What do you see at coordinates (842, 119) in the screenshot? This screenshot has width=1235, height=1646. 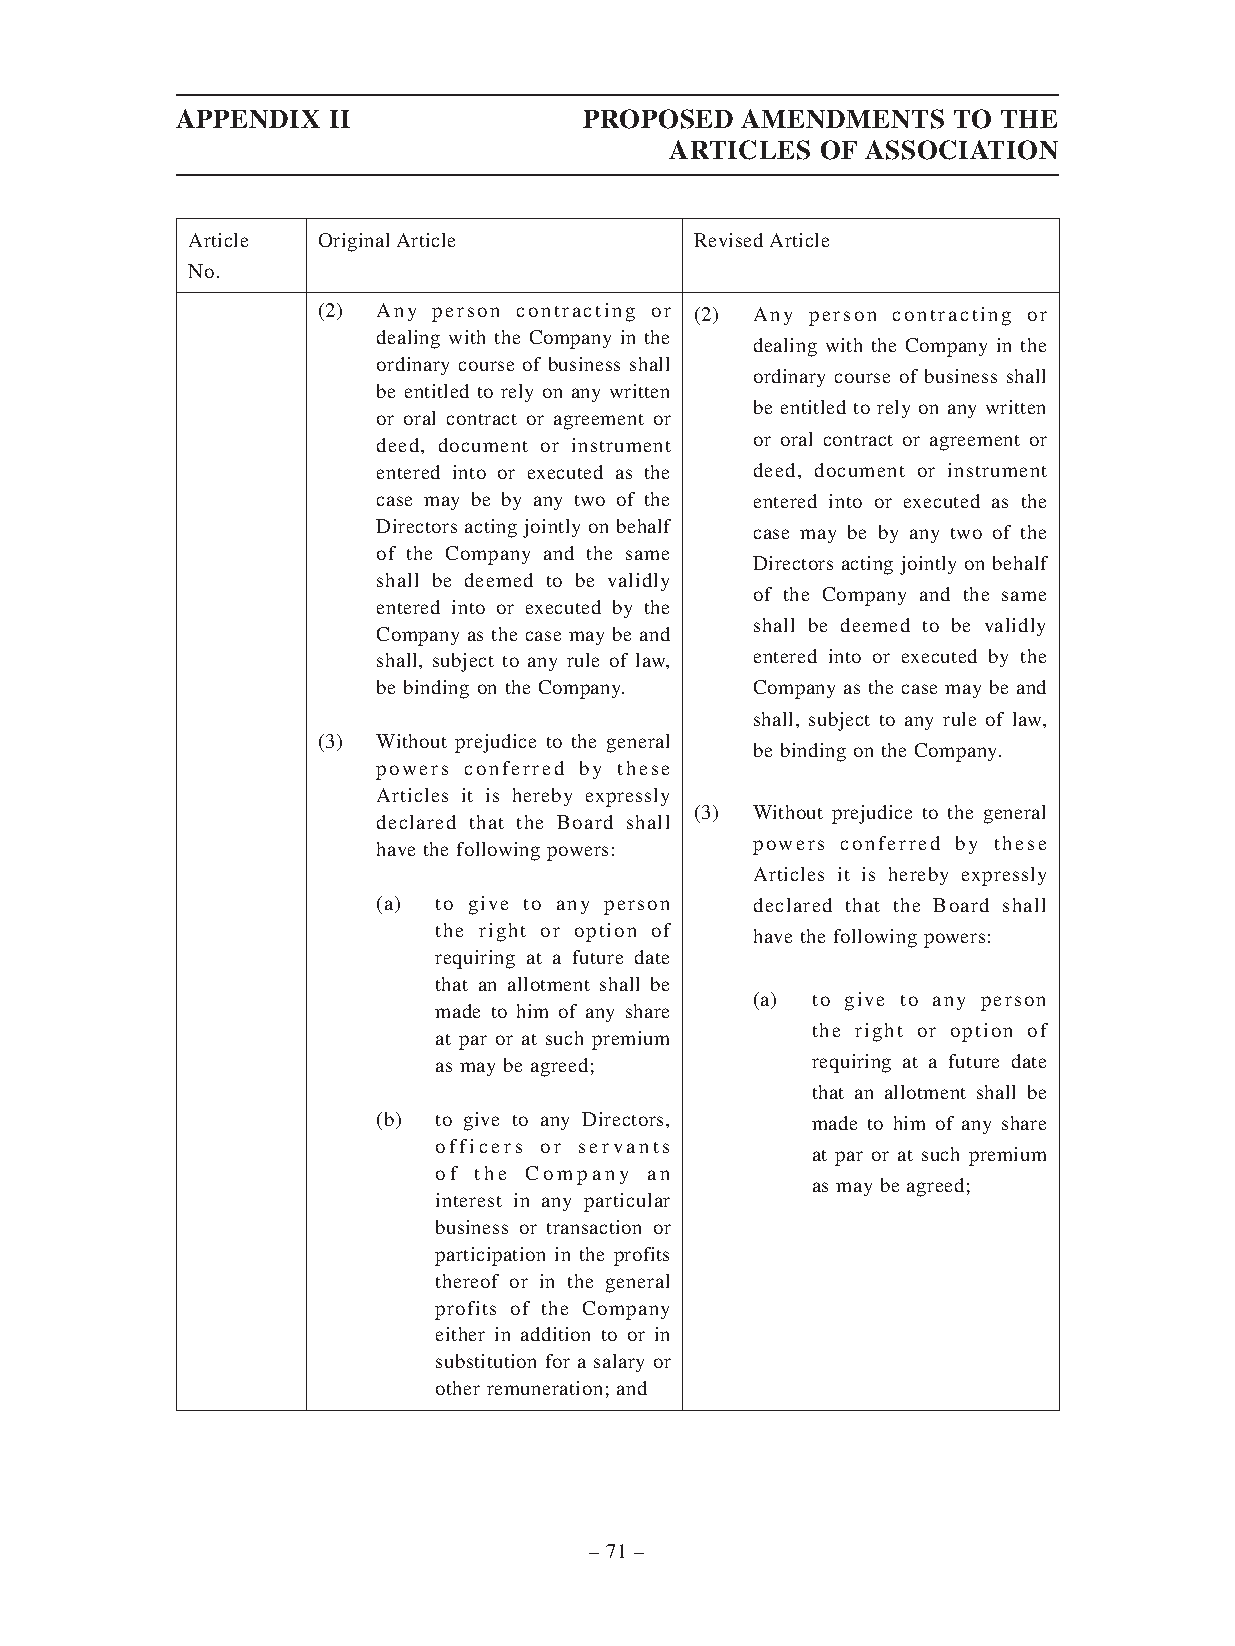 I see `AMENDMENTS` at bounding box center [842, 119].
